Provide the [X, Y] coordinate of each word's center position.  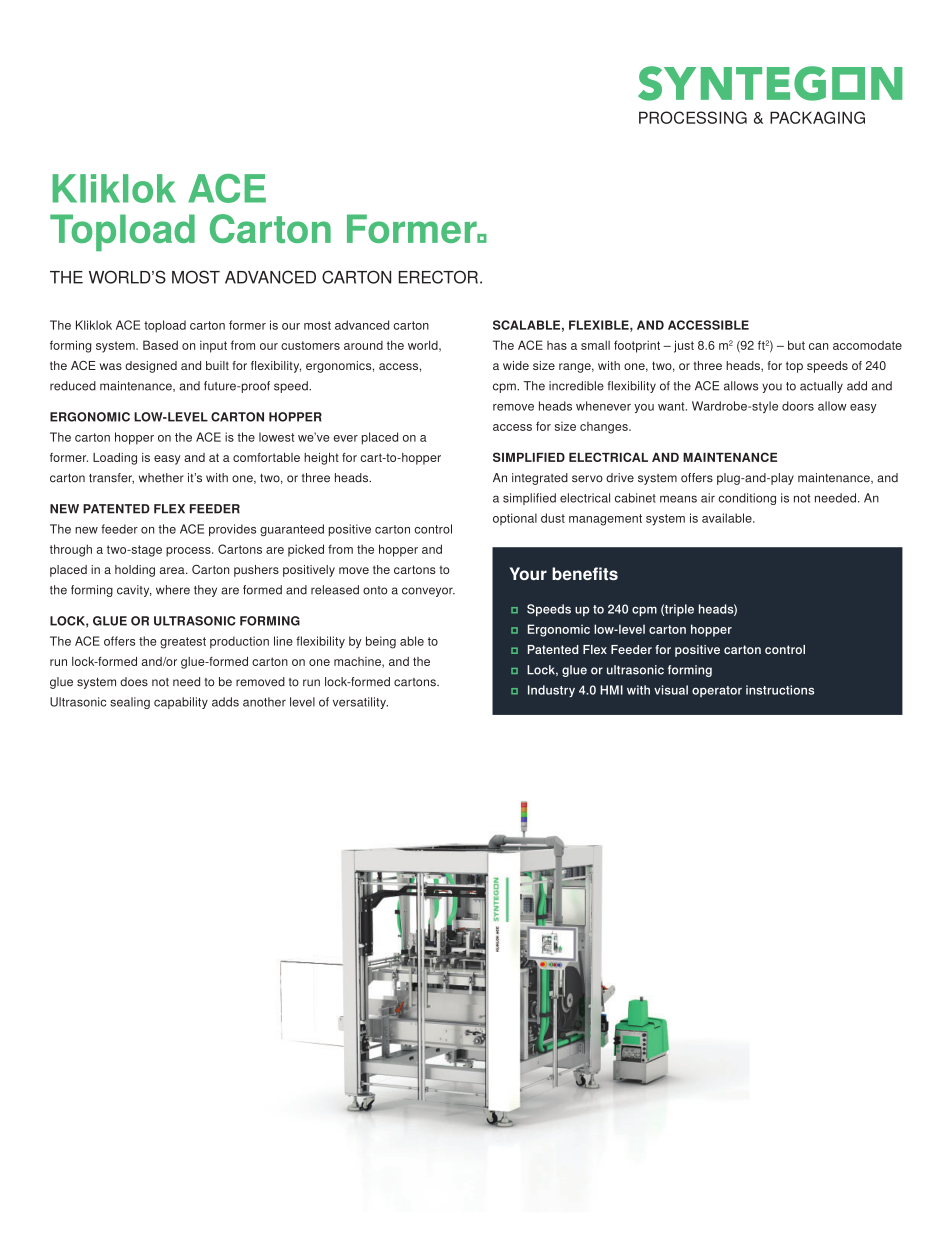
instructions [780, 690]
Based [160, 345]
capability [181, 703]
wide [516, 365]
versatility [360, 703]
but [796, 345]
